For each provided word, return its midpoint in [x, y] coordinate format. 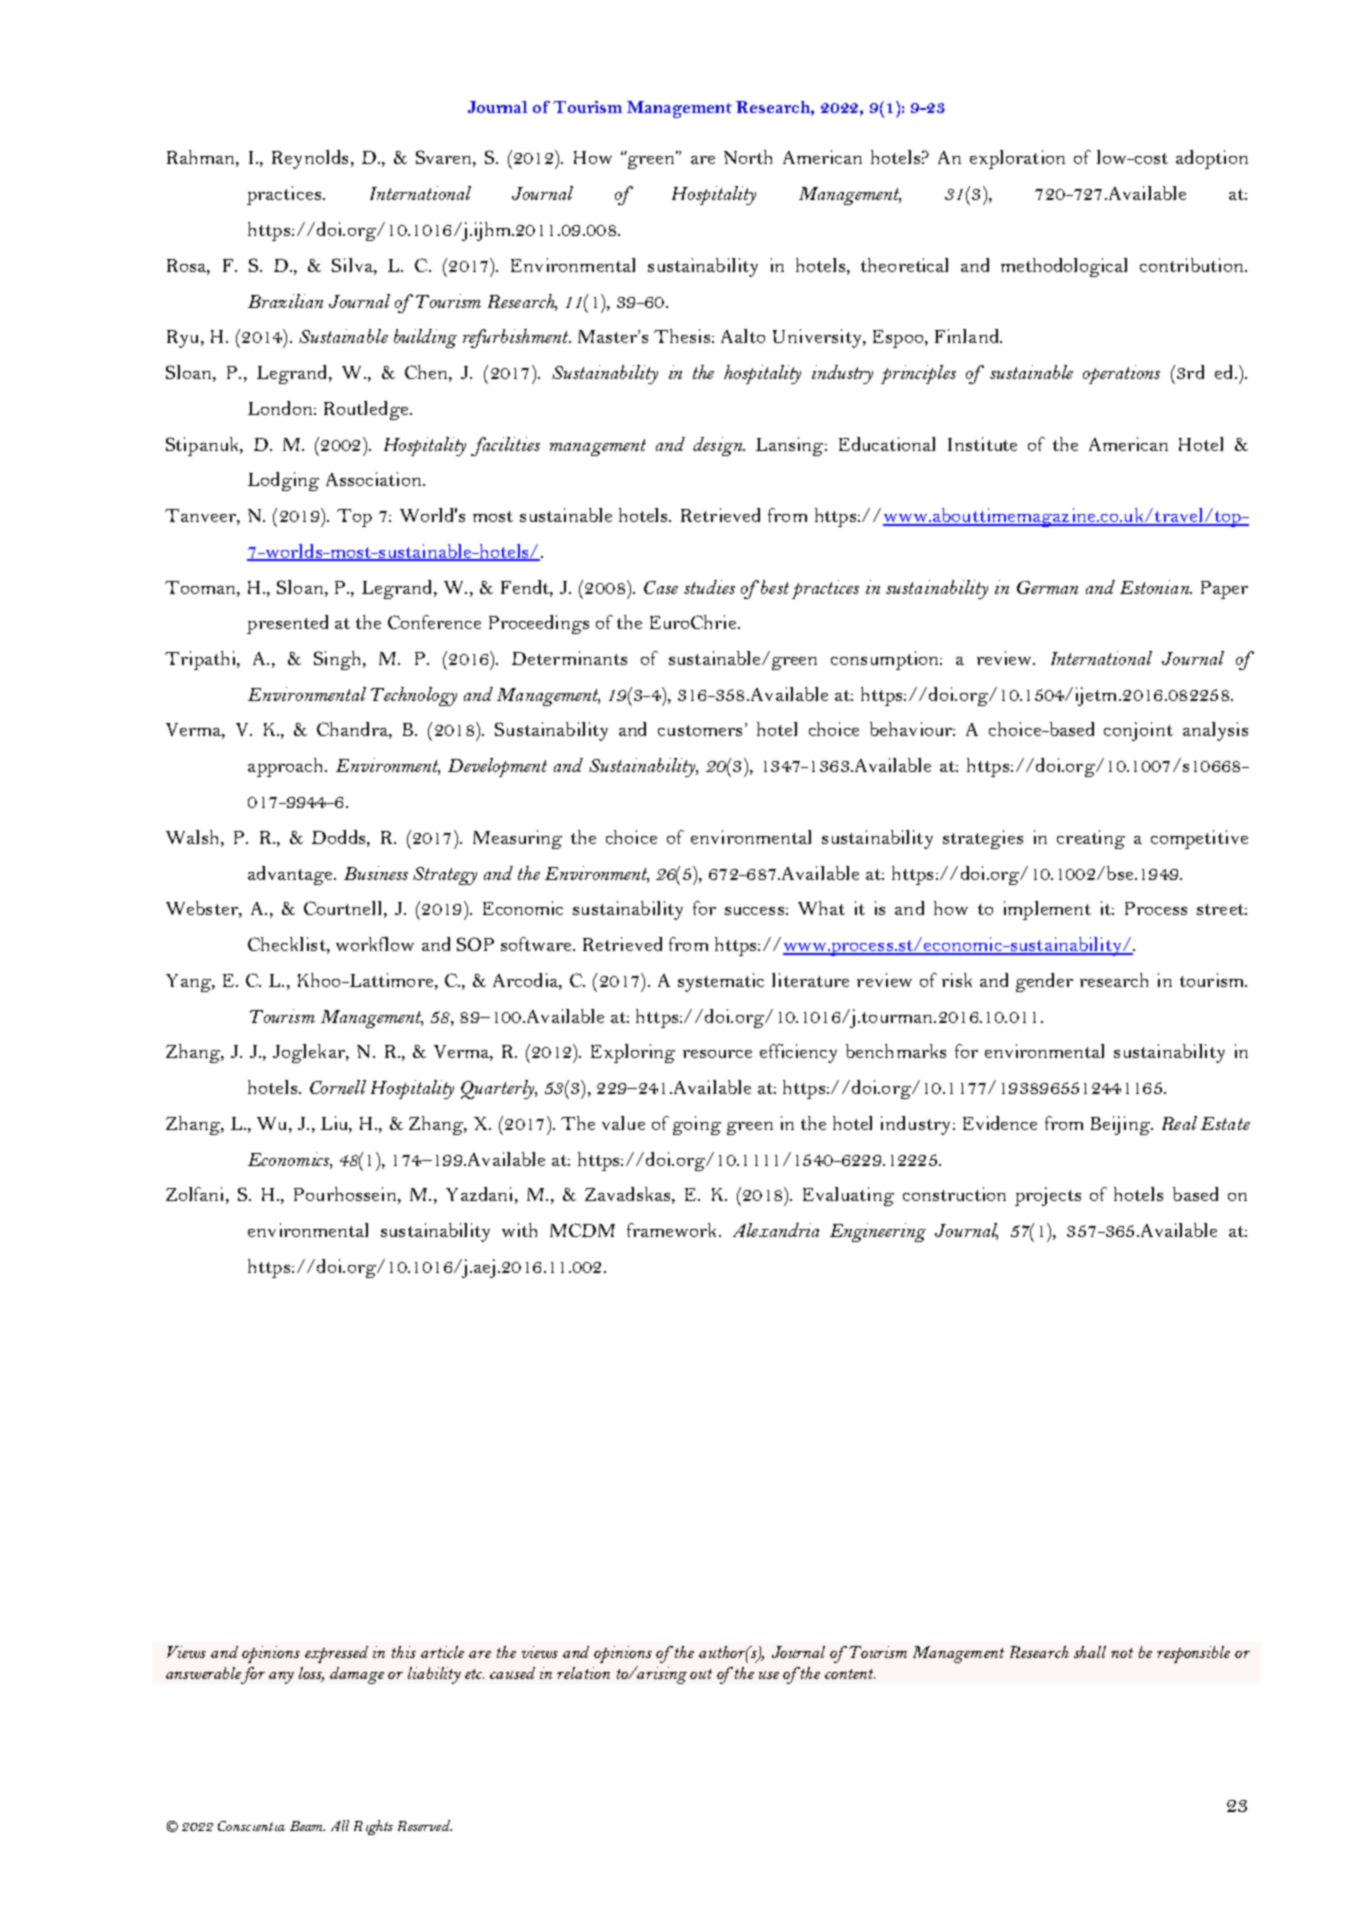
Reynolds [310, 159]
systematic [721, 982]
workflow [375, 944]
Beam [307, 1826]
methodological [1064, 267]
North [748, 157]
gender [1044, 982]
